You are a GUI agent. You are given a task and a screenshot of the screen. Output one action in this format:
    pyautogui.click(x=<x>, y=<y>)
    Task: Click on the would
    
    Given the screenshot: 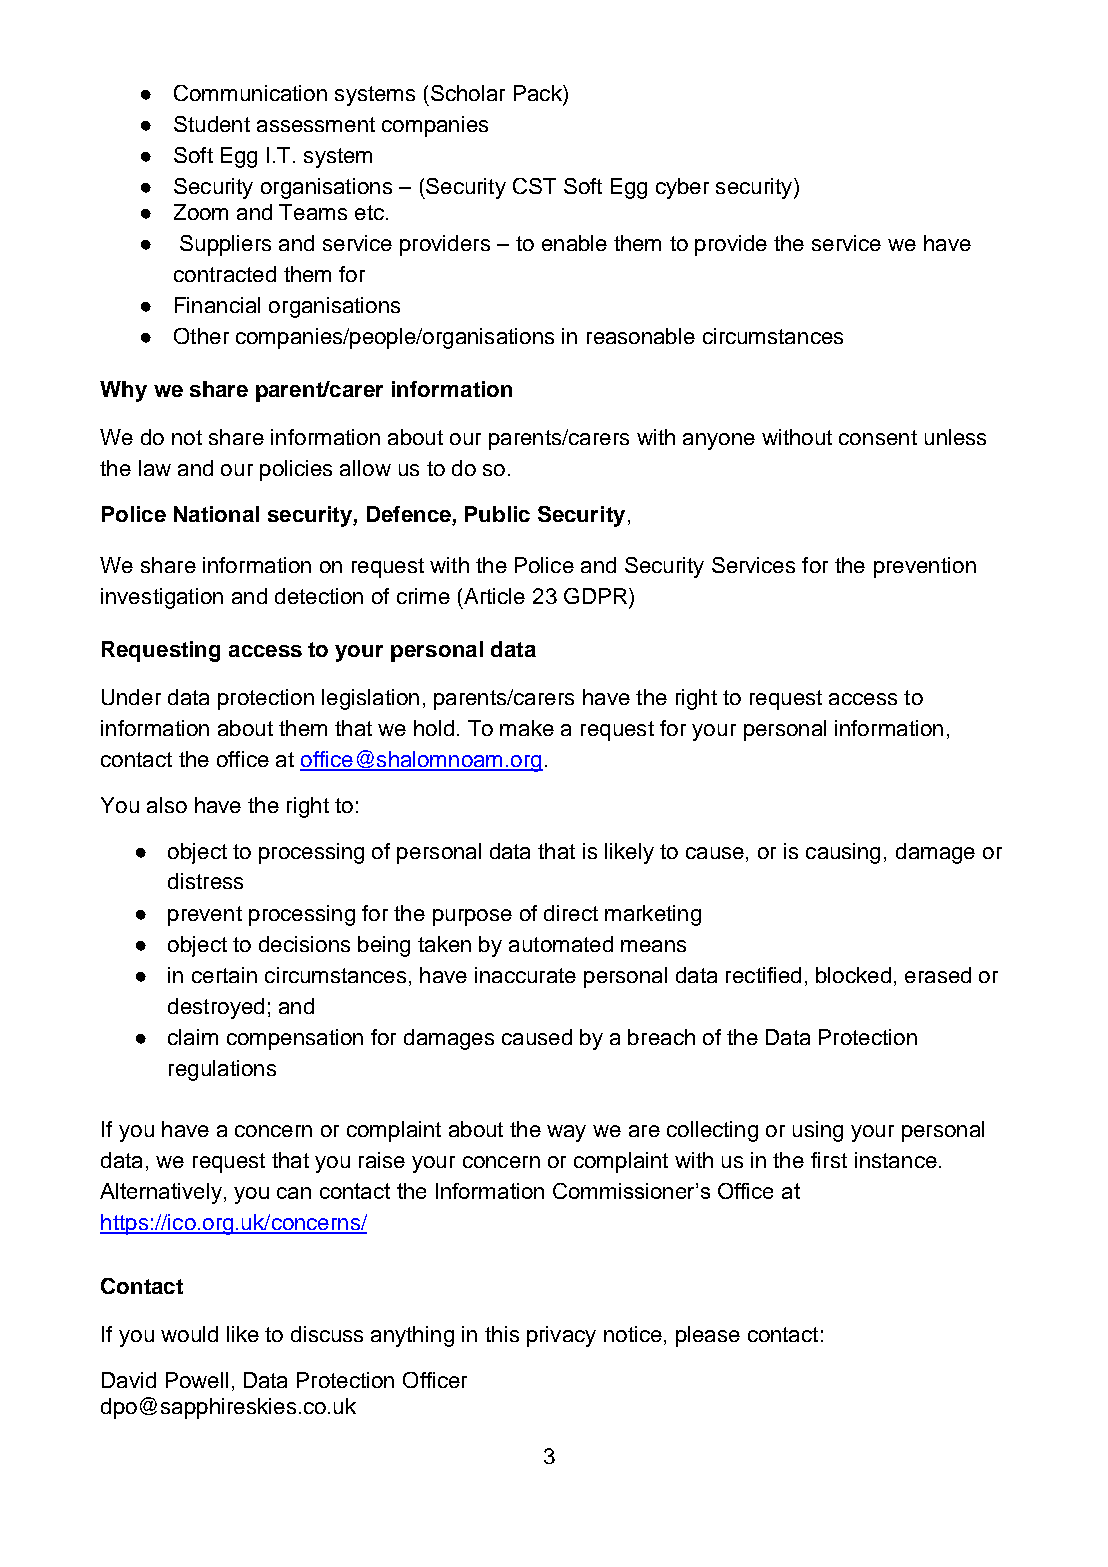 What is the action you would take?
    pyautogui.click(x=189, y=1334)
